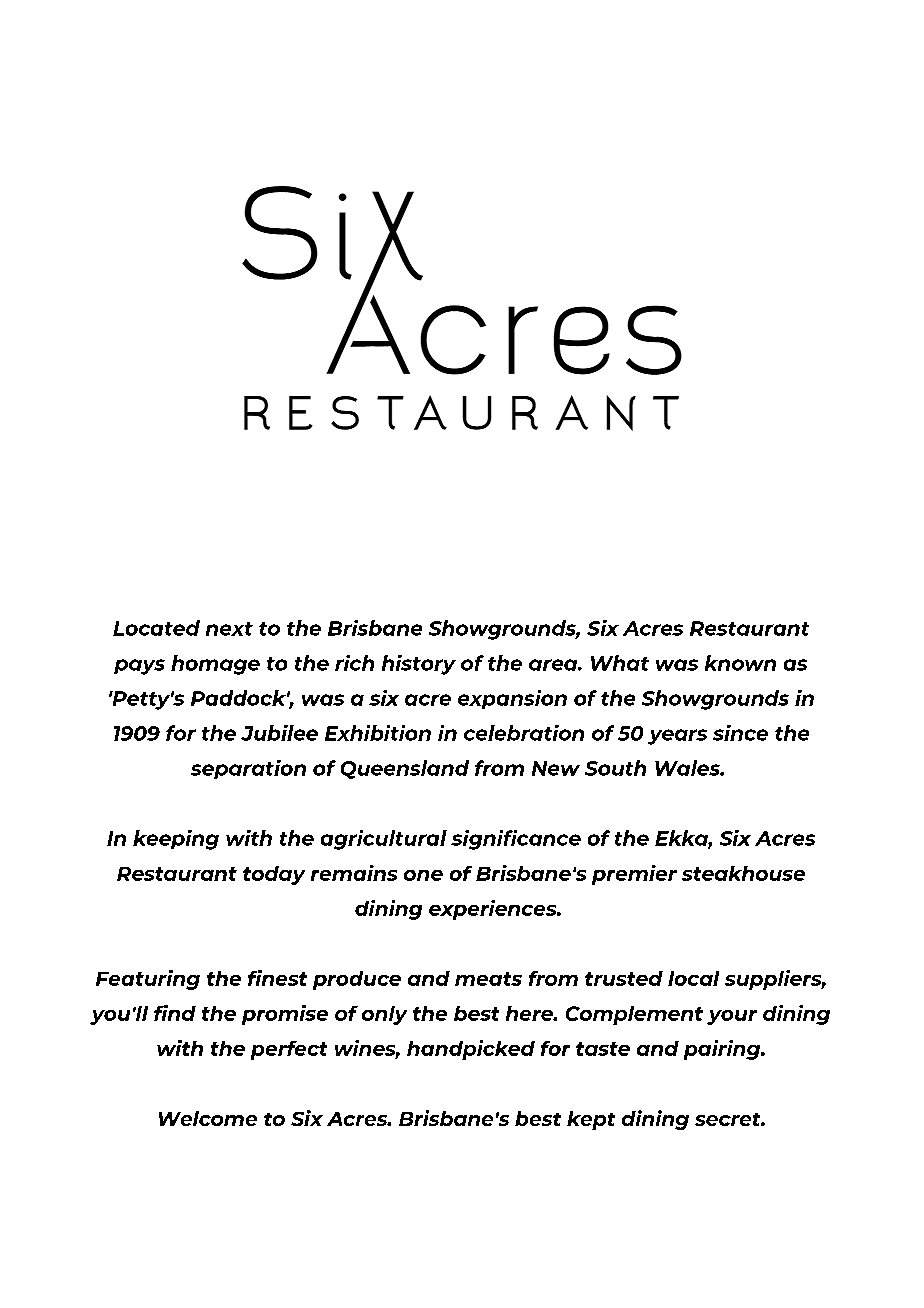 The height and width of the screenshot is (1308, 924). Describe the element at coordinates (620, 663) in the screenshot. I see `What` at that location.
